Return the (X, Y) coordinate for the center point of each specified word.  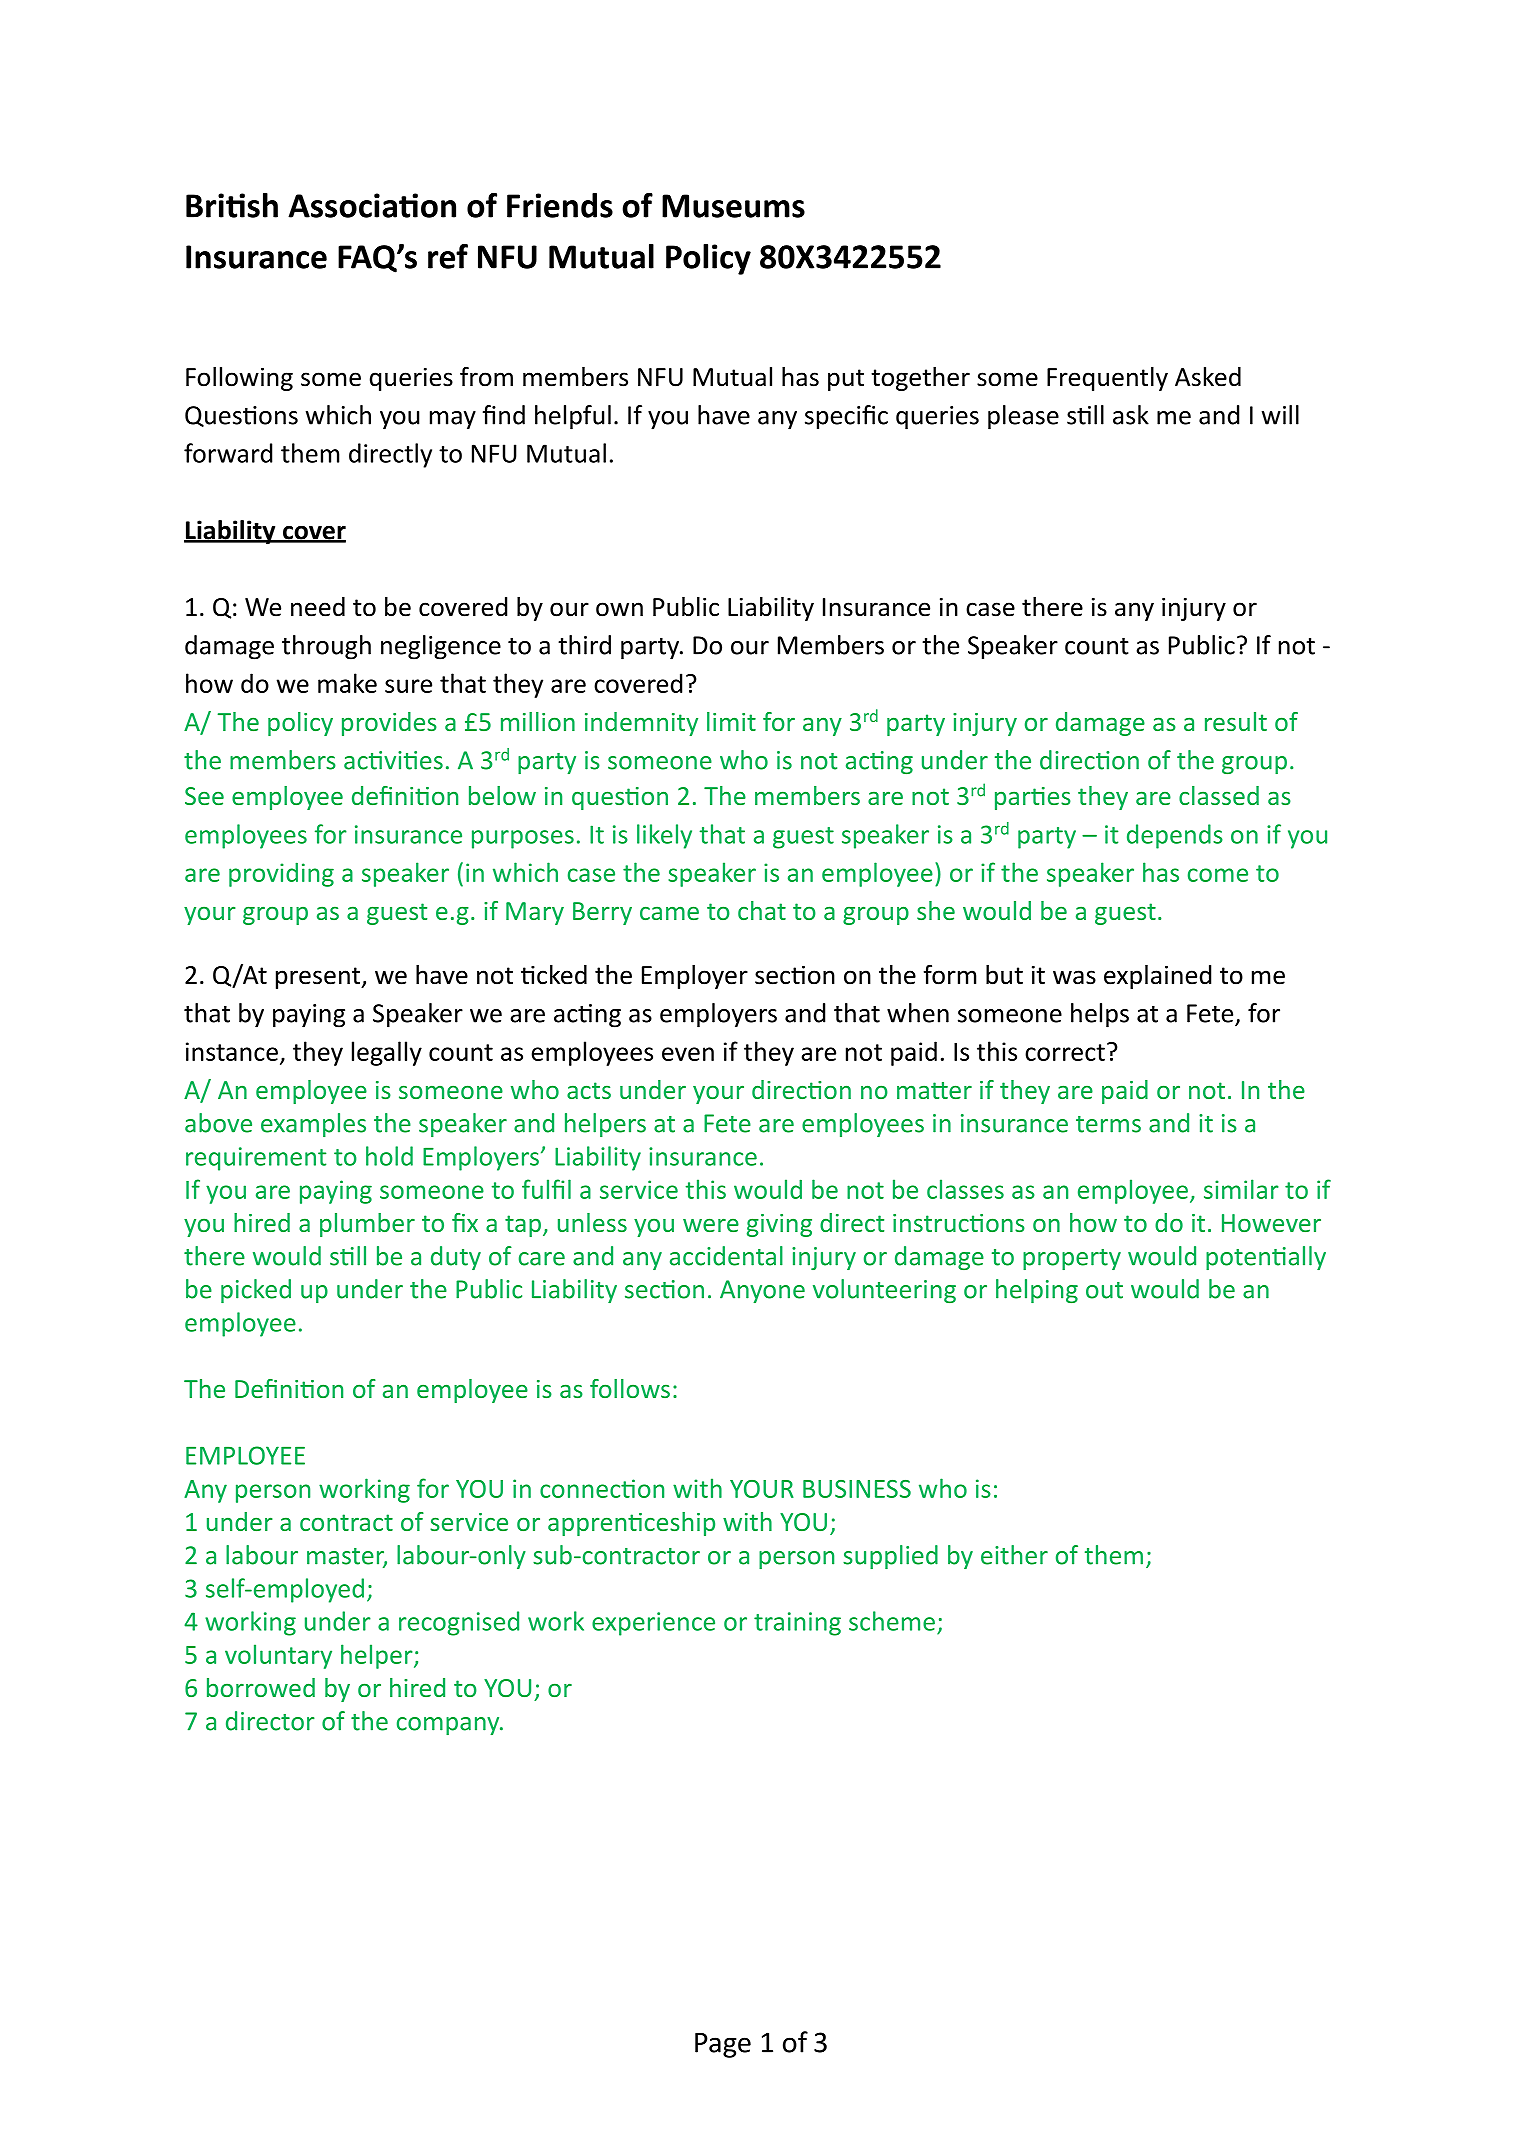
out (1104, 1290)
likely (664, 836)
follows (630, 1388)
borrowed (261, 1687)
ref (448, 256)
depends (1175, 836)
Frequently (1107, 379)
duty (456, 1258)
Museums (733, 206)
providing (281, 874)
